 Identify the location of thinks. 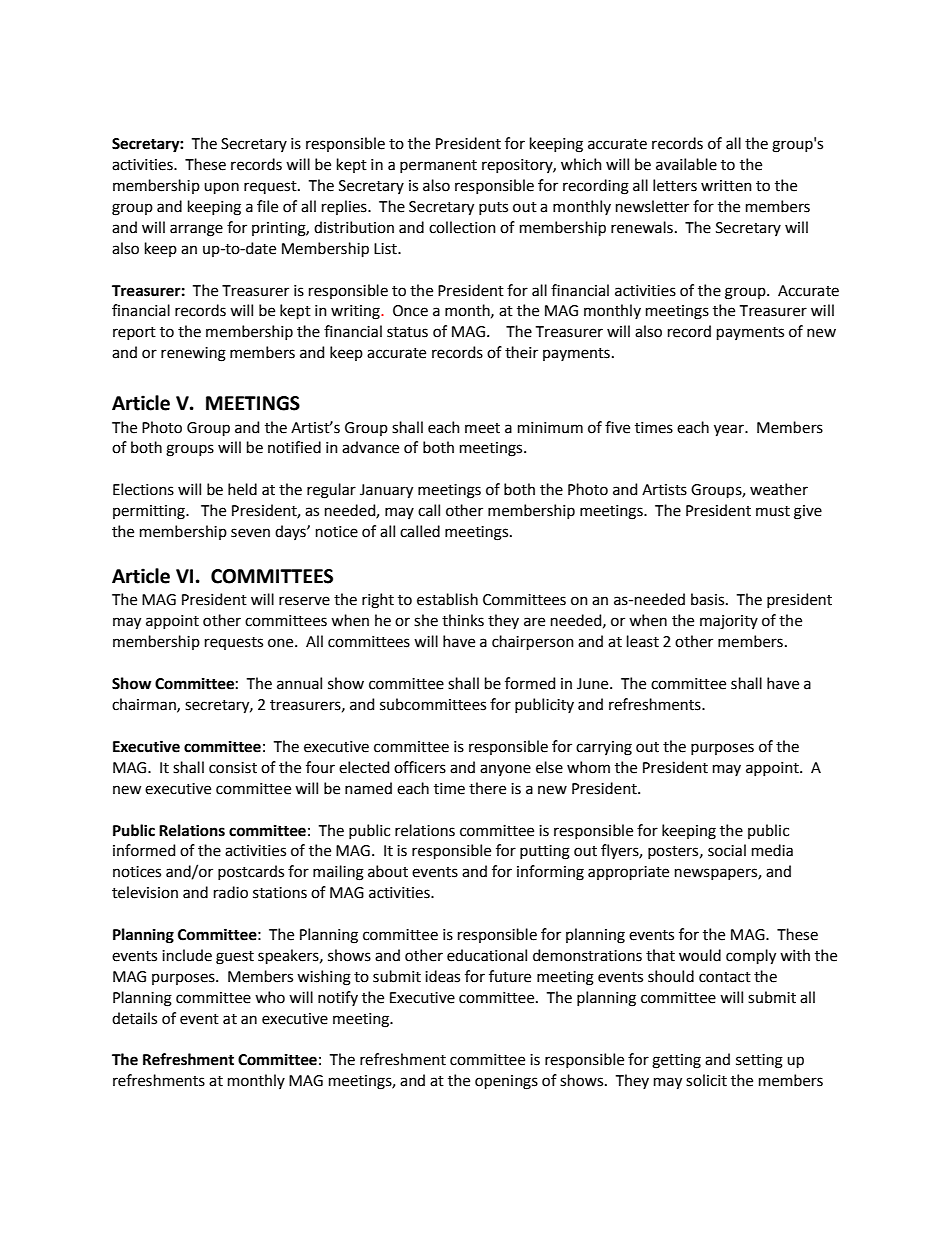
(463, 620).
